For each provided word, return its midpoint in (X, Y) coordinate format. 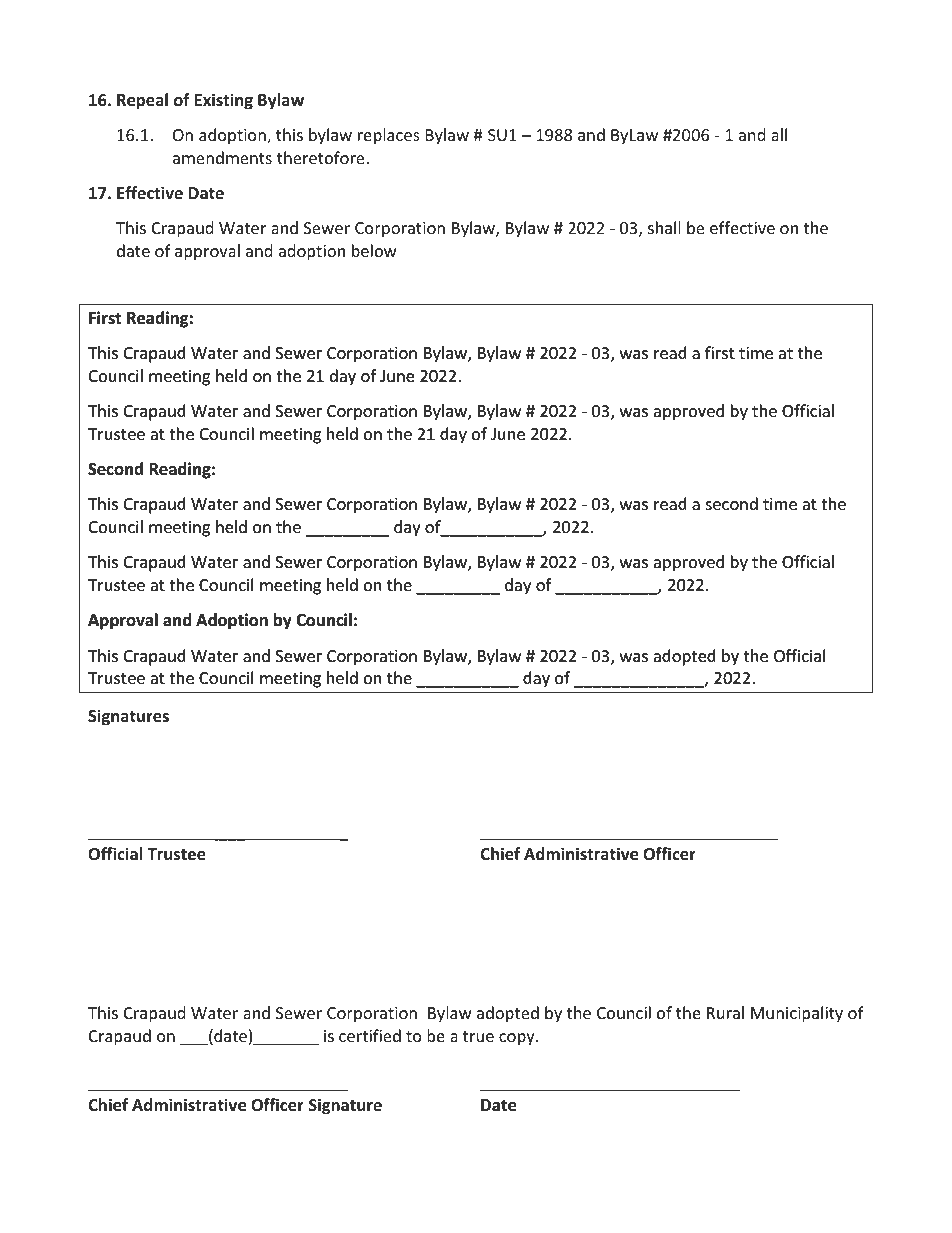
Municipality (797, 1014)
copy (518, 1039)
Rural (725, 1012)
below (374, 250)
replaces (389, 136)
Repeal (142, 101)
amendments (222, 157)
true (478, 1036)
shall (664, 227)
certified (370, 1035)
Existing (223, 101)
